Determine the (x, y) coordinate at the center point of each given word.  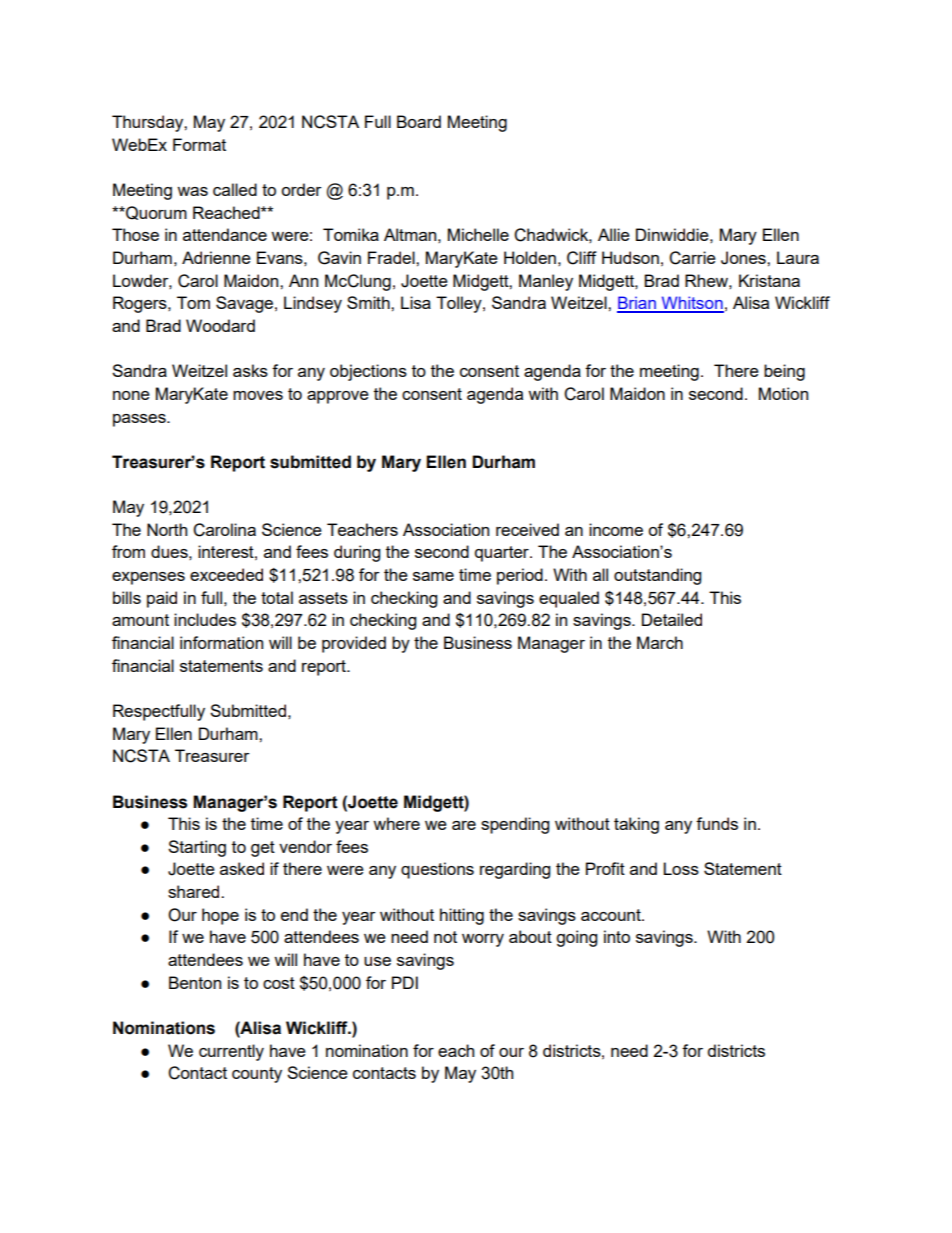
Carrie (692, 258)
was (192, 191)
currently (231, 1052)
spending (515, 825)
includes (205, 619)
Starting (197, 848)
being (784, 372)
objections (368, 372)
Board (419, 121)
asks (250, 370)
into (617, 936)
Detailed (672, 619)
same (433, 576)
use (377, 961)
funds (717, 823)
